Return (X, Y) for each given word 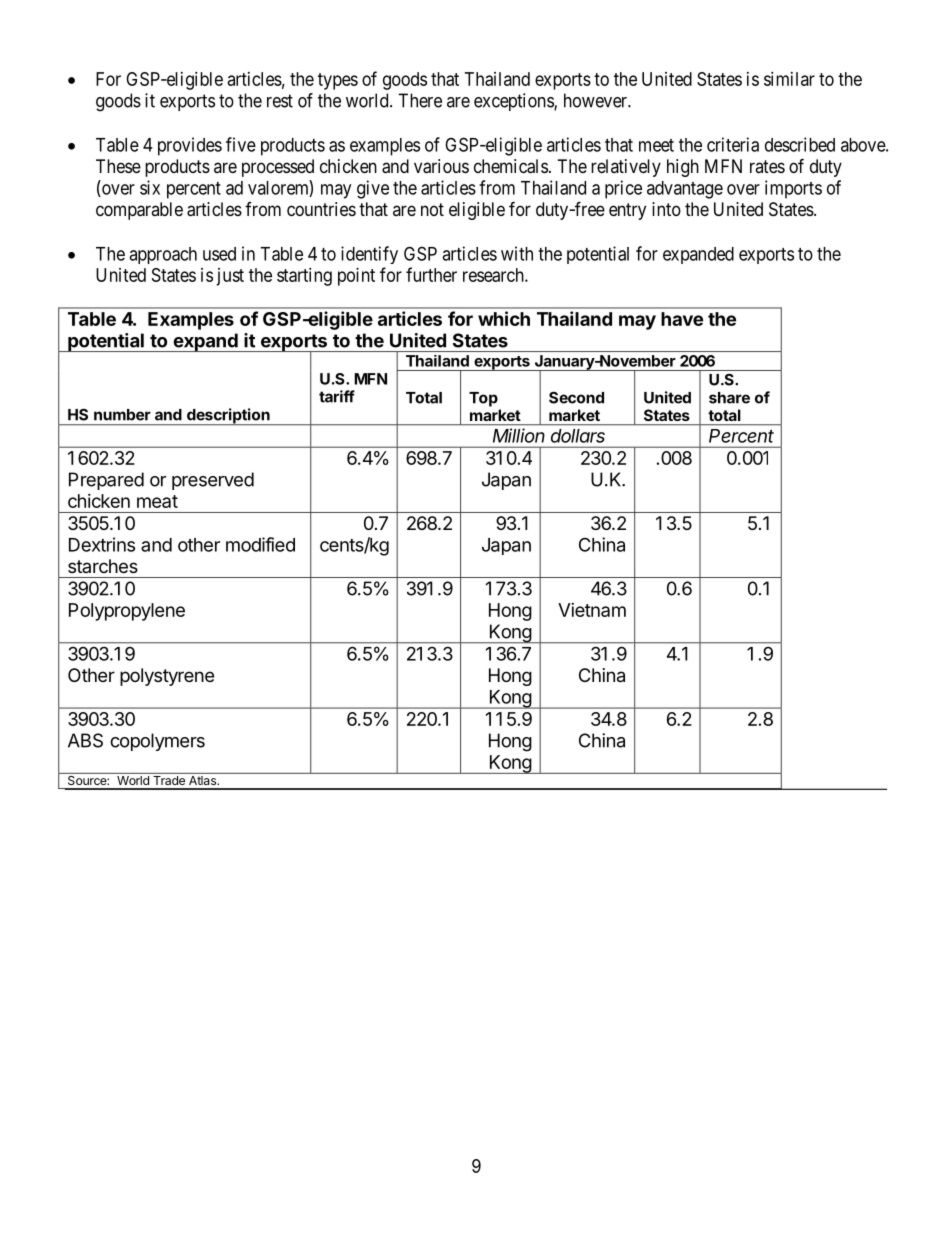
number (122, 415)
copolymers (157, 742)
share (729, 398)
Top (483, 399)
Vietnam (592, 610)
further (431, 274)
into (666, 209)
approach (163, 255)
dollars (578, 436)
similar (789, 79)
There (420, 100)
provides (190, 146)
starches (103, 566)
